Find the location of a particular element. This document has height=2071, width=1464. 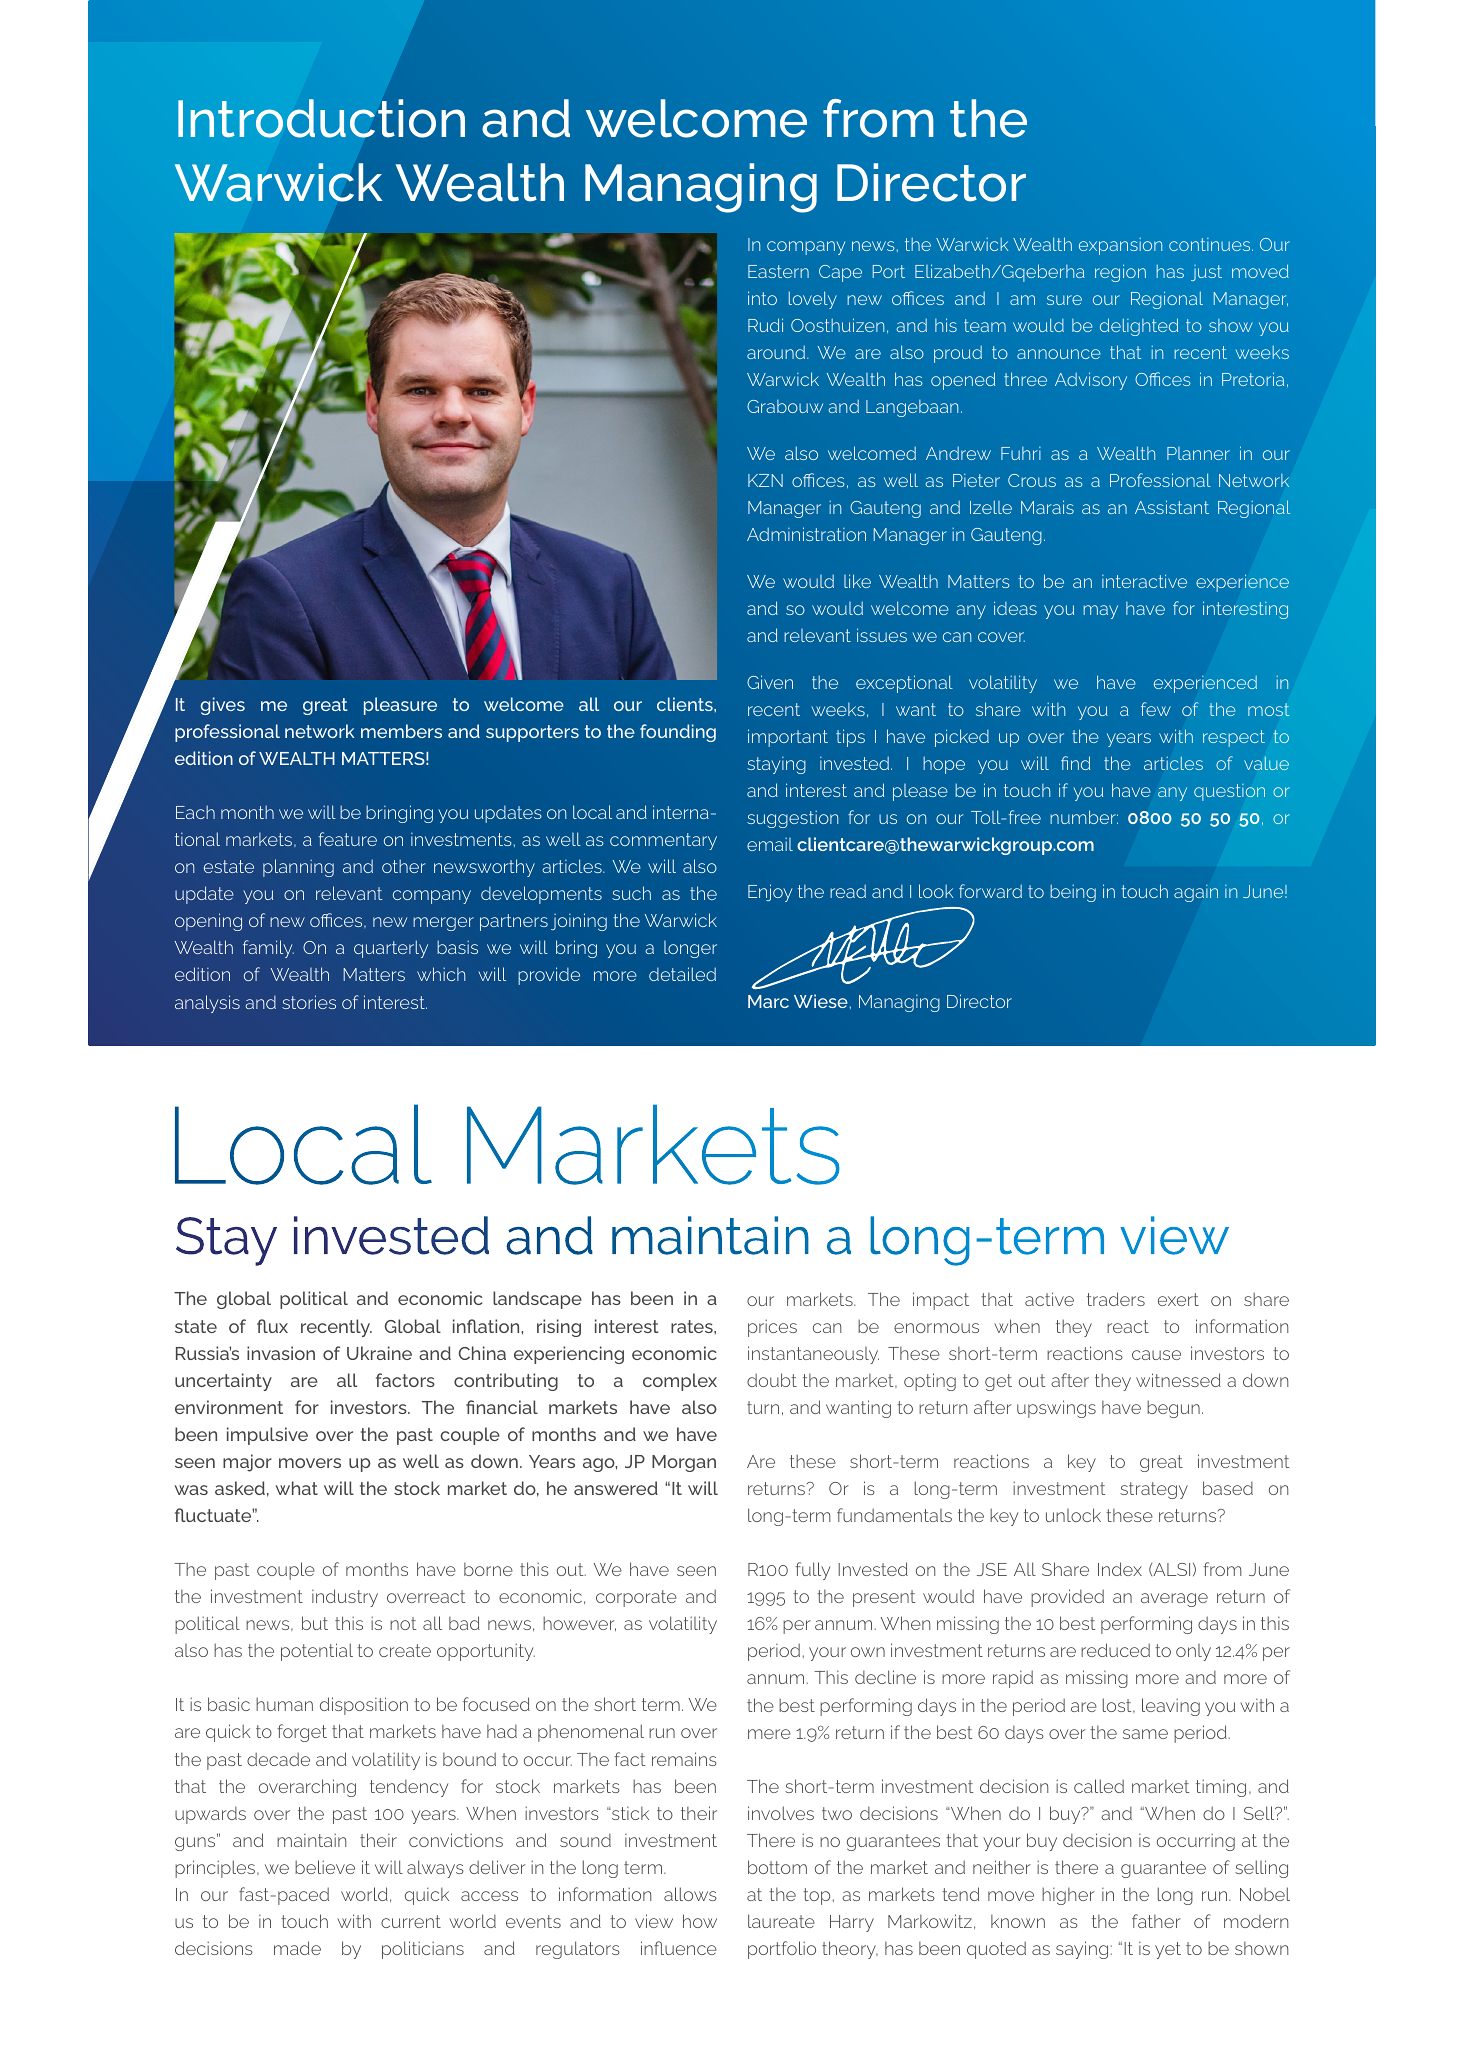

Marc is located at coordinates (768, 1001).
